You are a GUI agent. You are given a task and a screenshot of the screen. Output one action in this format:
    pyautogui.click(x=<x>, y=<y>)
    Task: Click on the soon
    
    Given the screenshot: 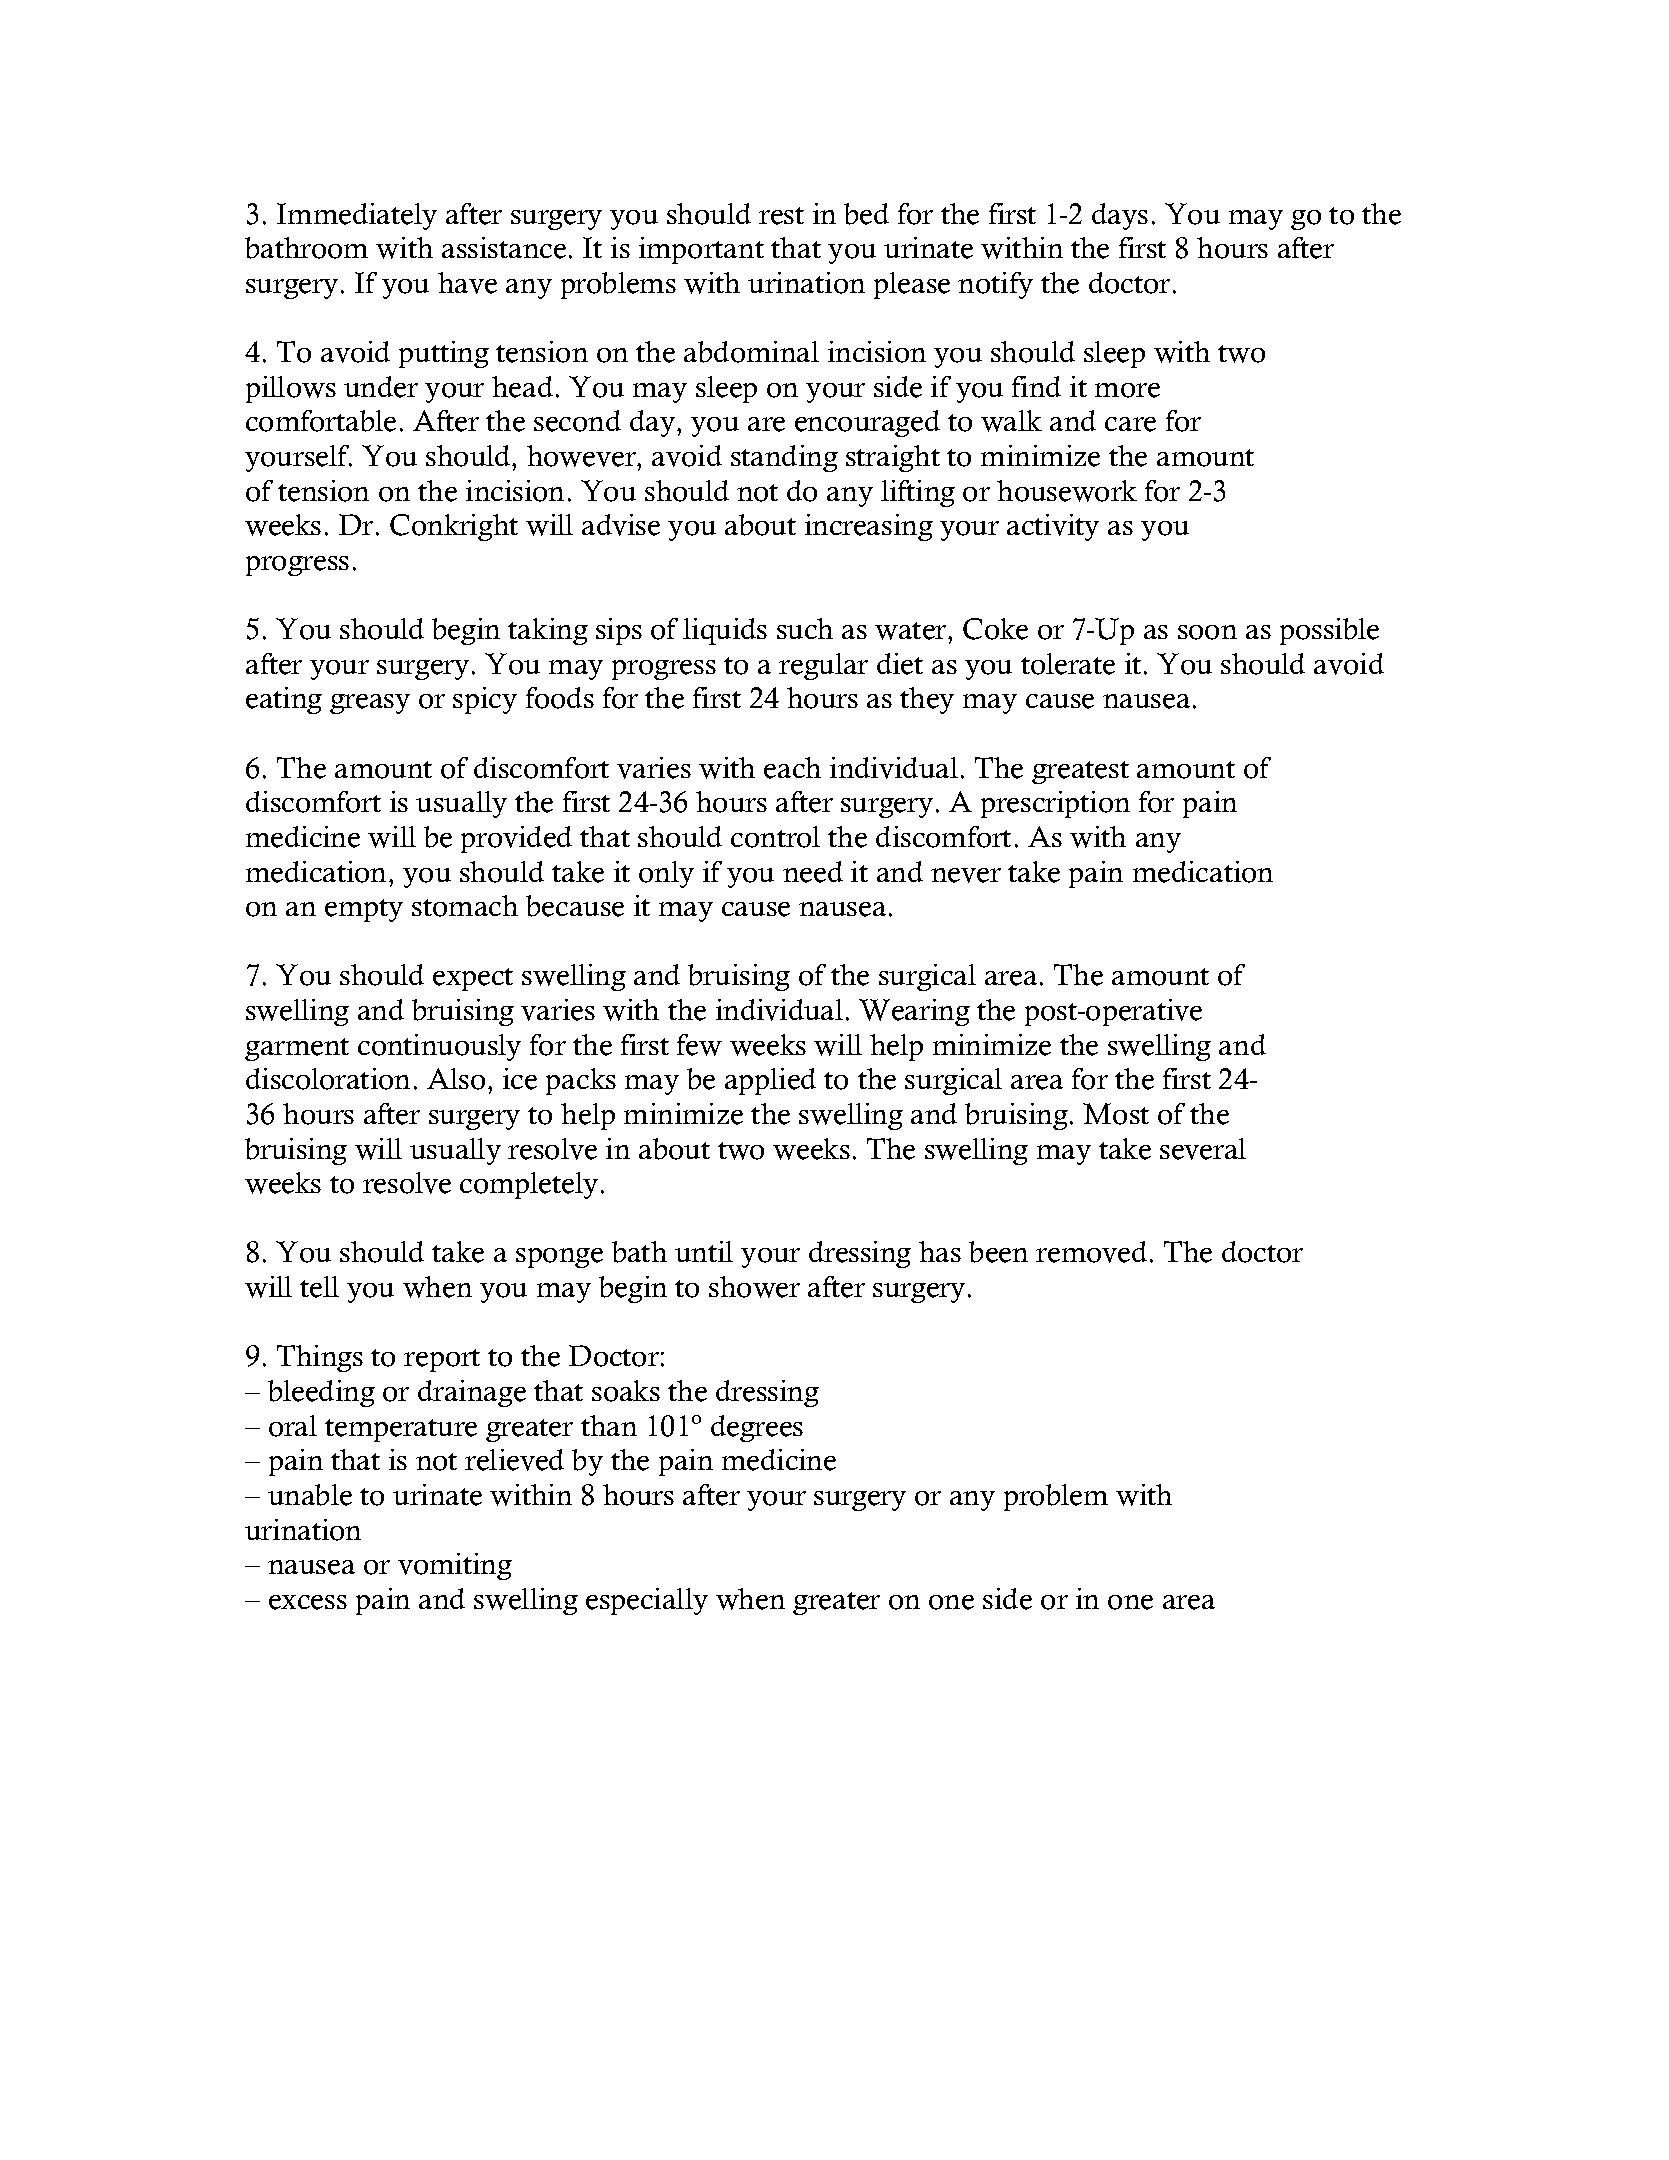 What is the action you would take?
    pyautogui.click(x=1207, y=632)
